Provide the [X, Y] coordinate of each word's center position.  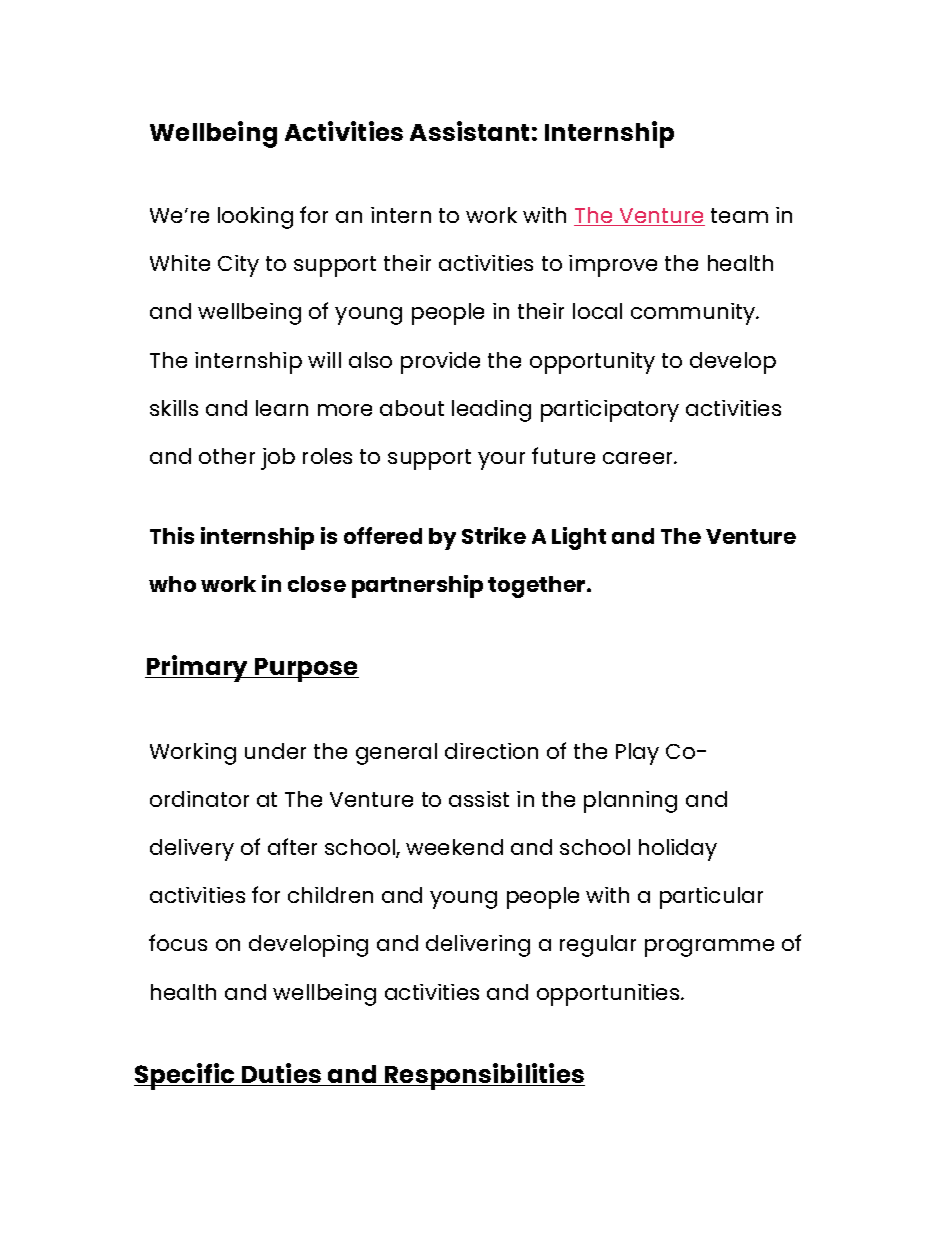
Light [579, 538]
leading [491, 411]
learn [282, 408]
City [238, 266]
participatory [610, 411]
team [739, 215]
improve [613, 266]
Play [637, 754]
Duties [282, 1074]
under [275, 751]
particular [711, 898]
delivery [192, 850]
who [172, 584]
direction [491, 751]
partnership [417, 586]
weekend [454, 847]
